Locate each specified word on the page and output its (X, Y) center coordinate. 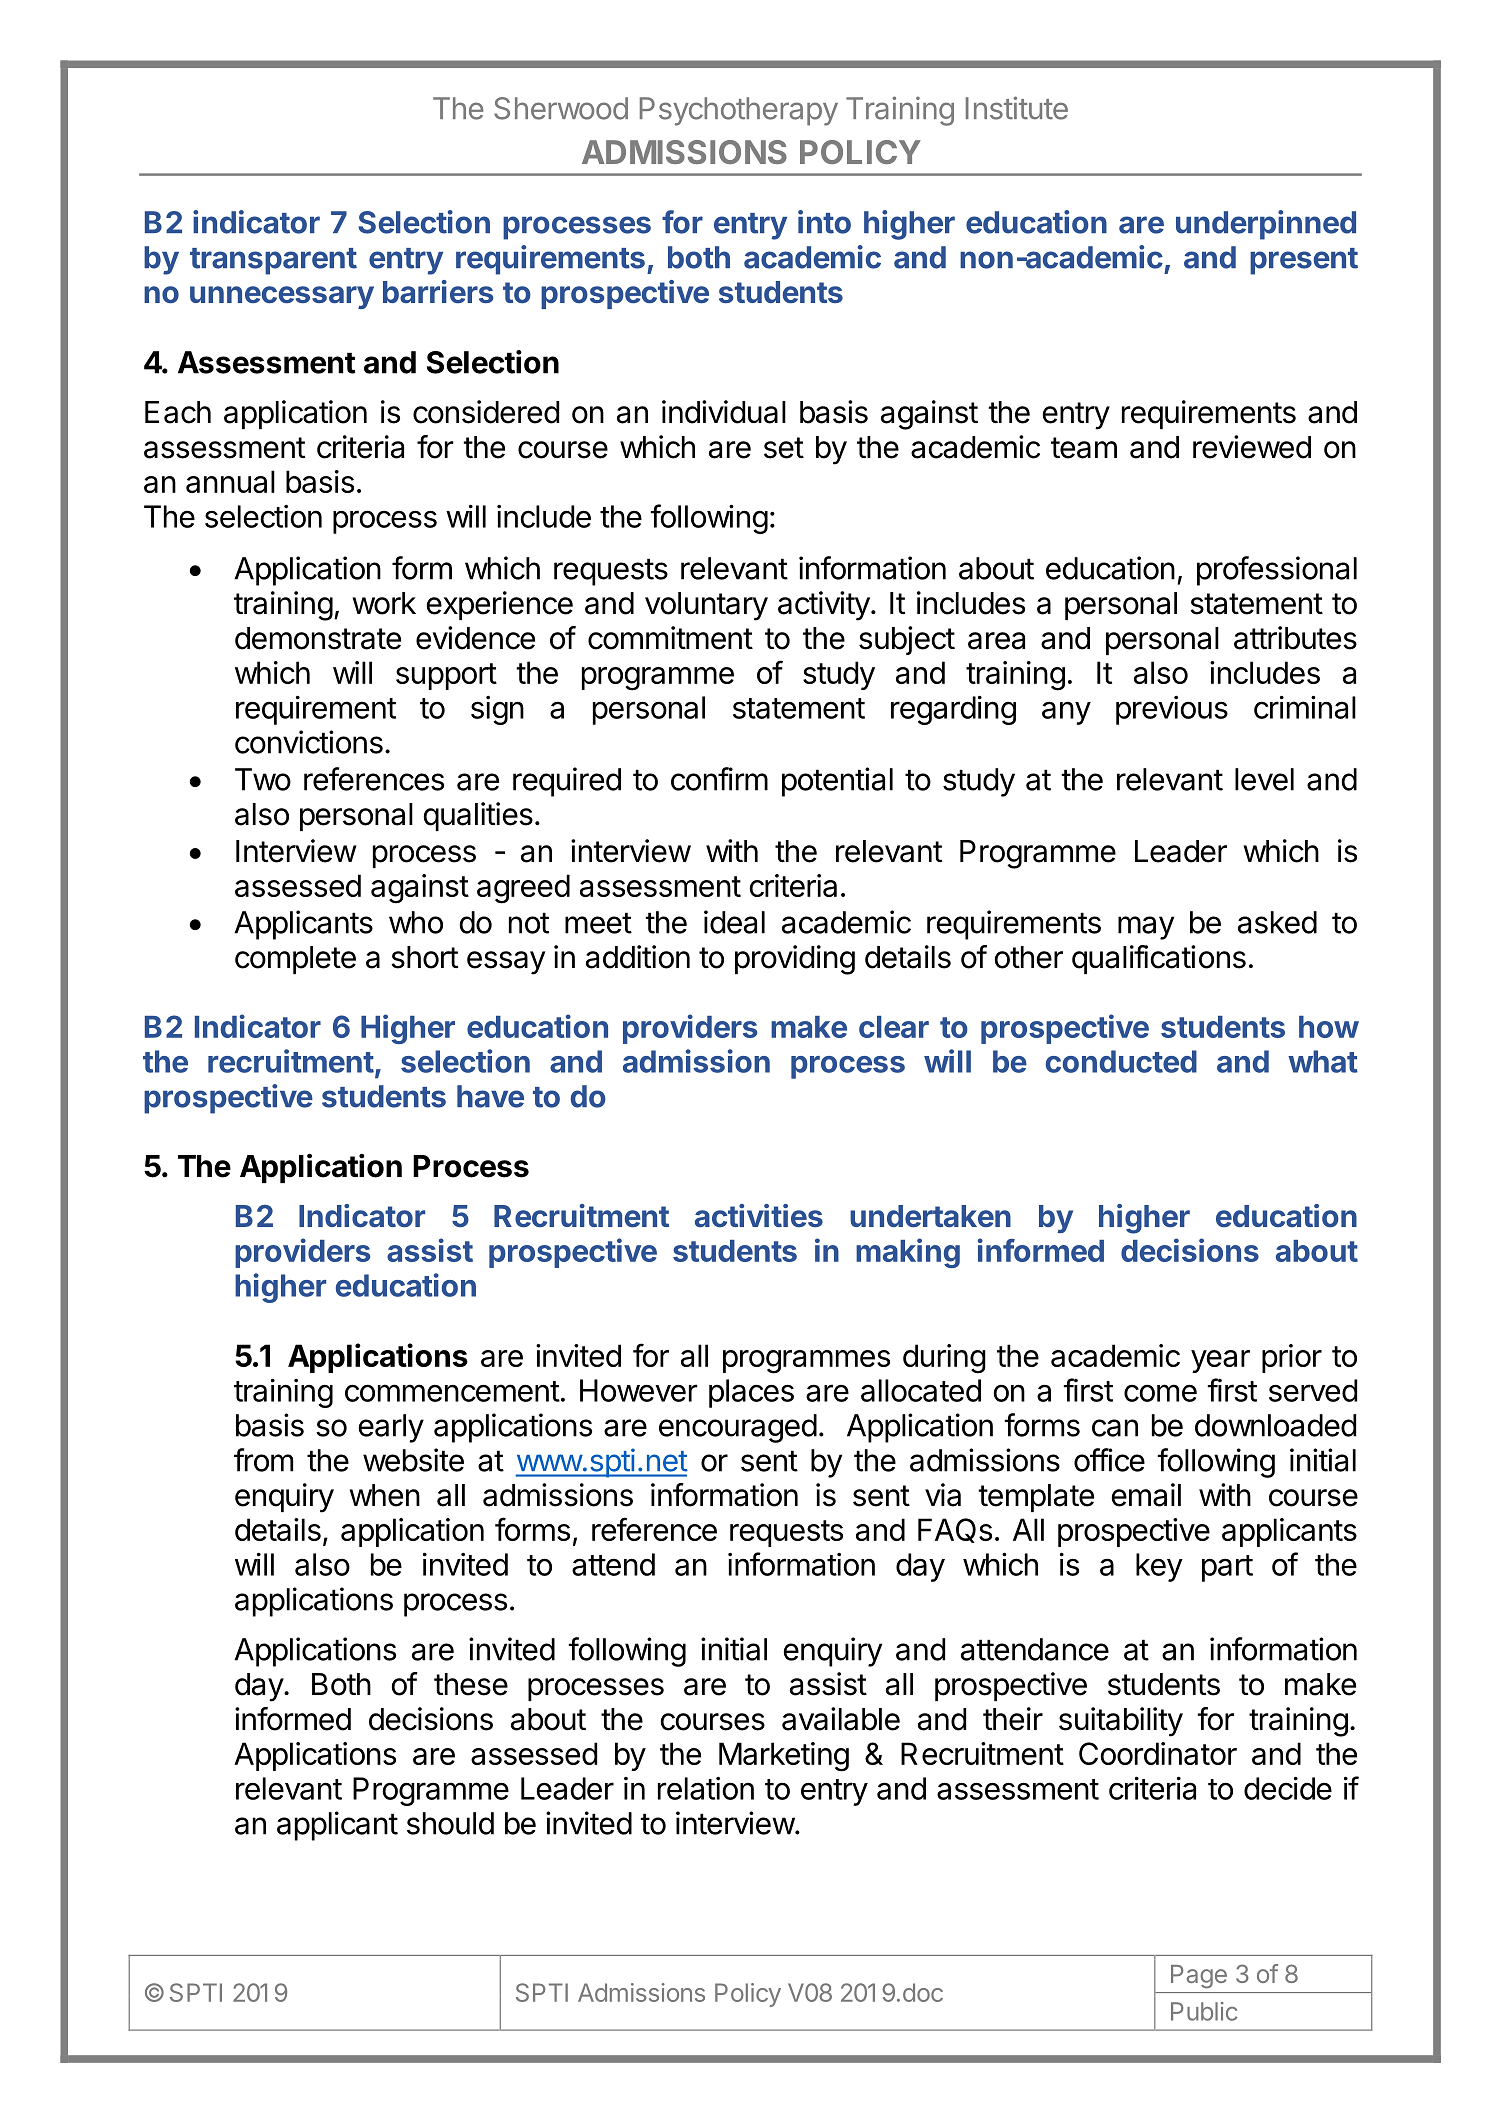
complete (295, 960)
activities (759, 1215)
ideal (734, 922)
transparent (273, 261)
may (1146, 928)
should (450, 1823)
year (1220, 1361)
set (784, 448)
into (824, 222)
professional (1277, 571)
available (841, 1719)
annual (230, 481)
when (384, 1495)
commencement (452, 1391)
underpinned (1266, 225)
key (1159, 1567)
